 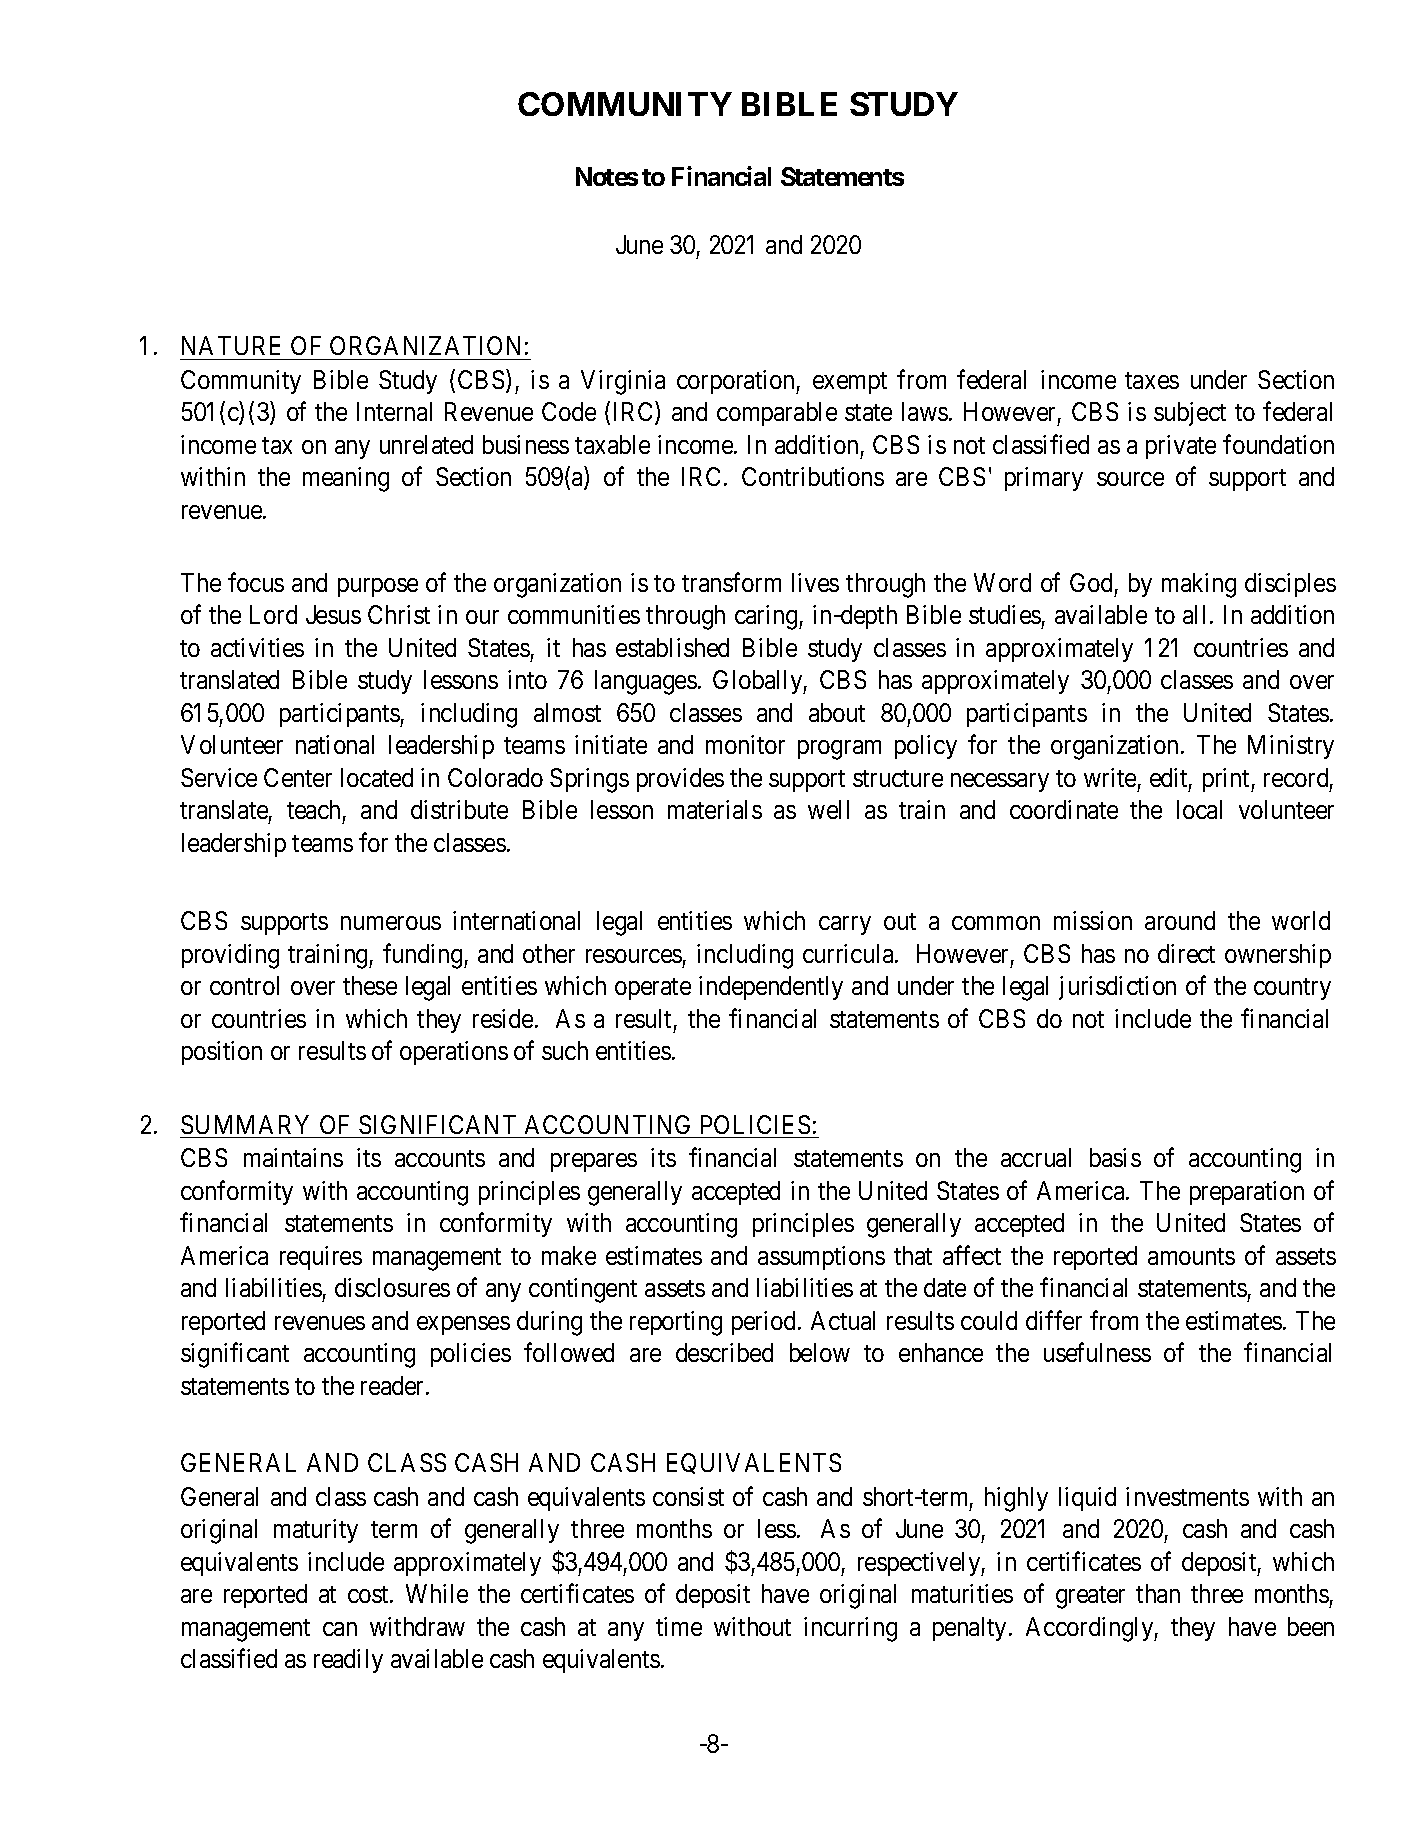 I want to click on comparable, so click(x=777, y=414).
